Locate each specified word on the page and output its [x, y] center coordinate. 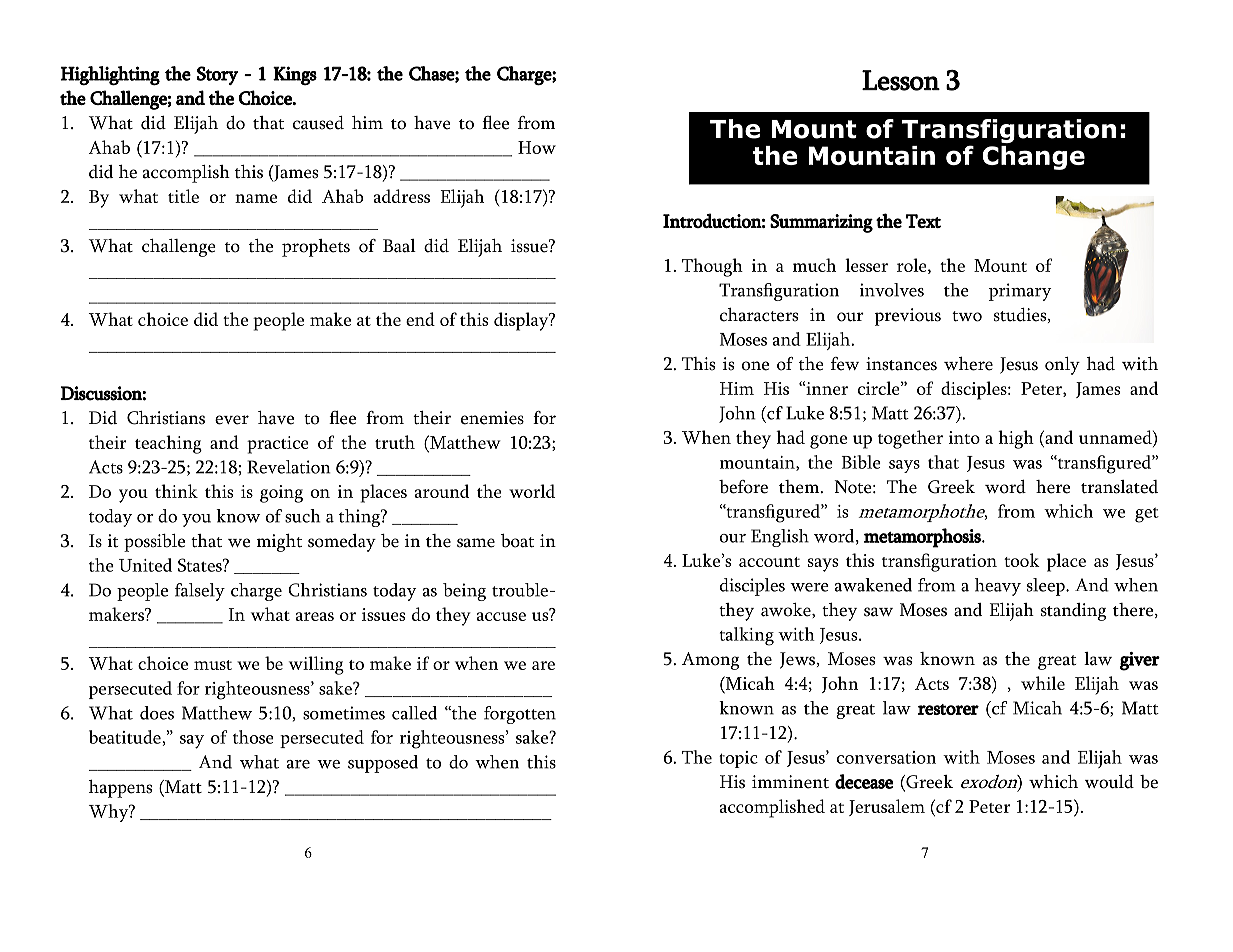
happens [120, 789]
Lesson [901, 80]
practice [278, 445]
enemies [492, 418]
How [537, 147]
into [964, 437]
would [1109, 782]
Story [218, 75]
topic [738, 759]
